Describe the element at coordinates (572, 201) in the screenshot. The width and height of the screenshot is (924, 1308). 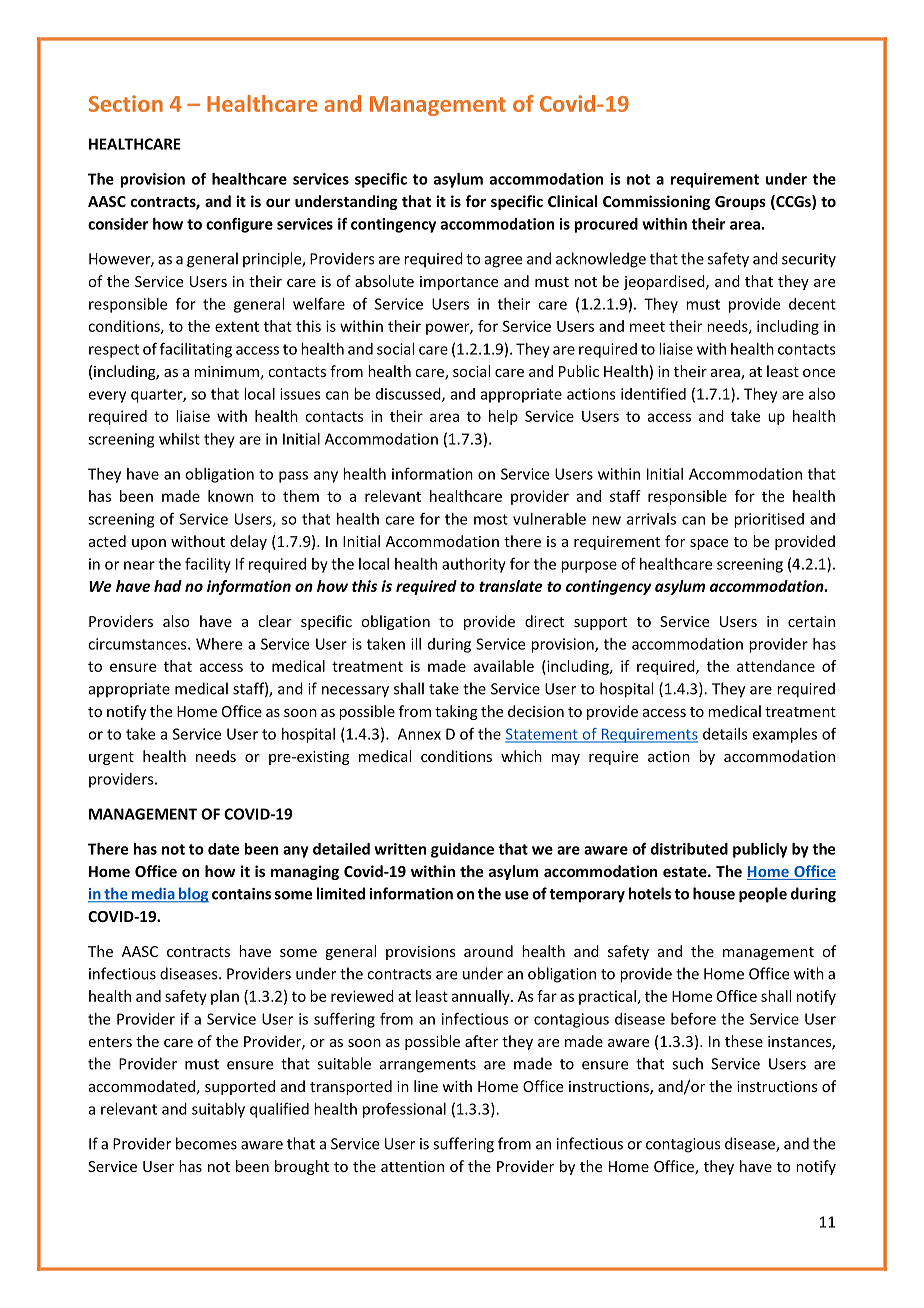
I see `Clinical` at that location.
